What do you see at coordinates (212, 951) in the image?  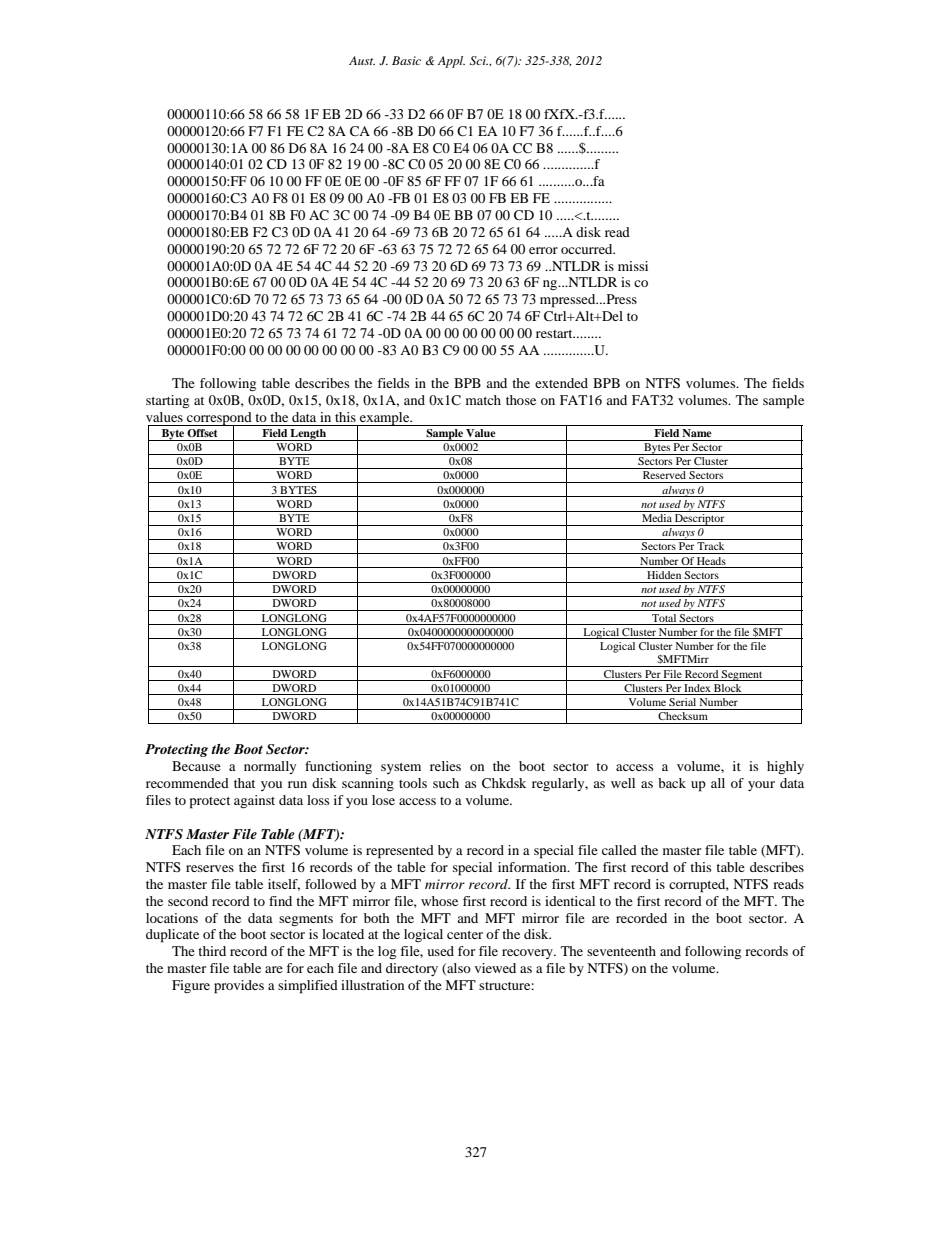 I see `third` at bounding box center [212, 951].
